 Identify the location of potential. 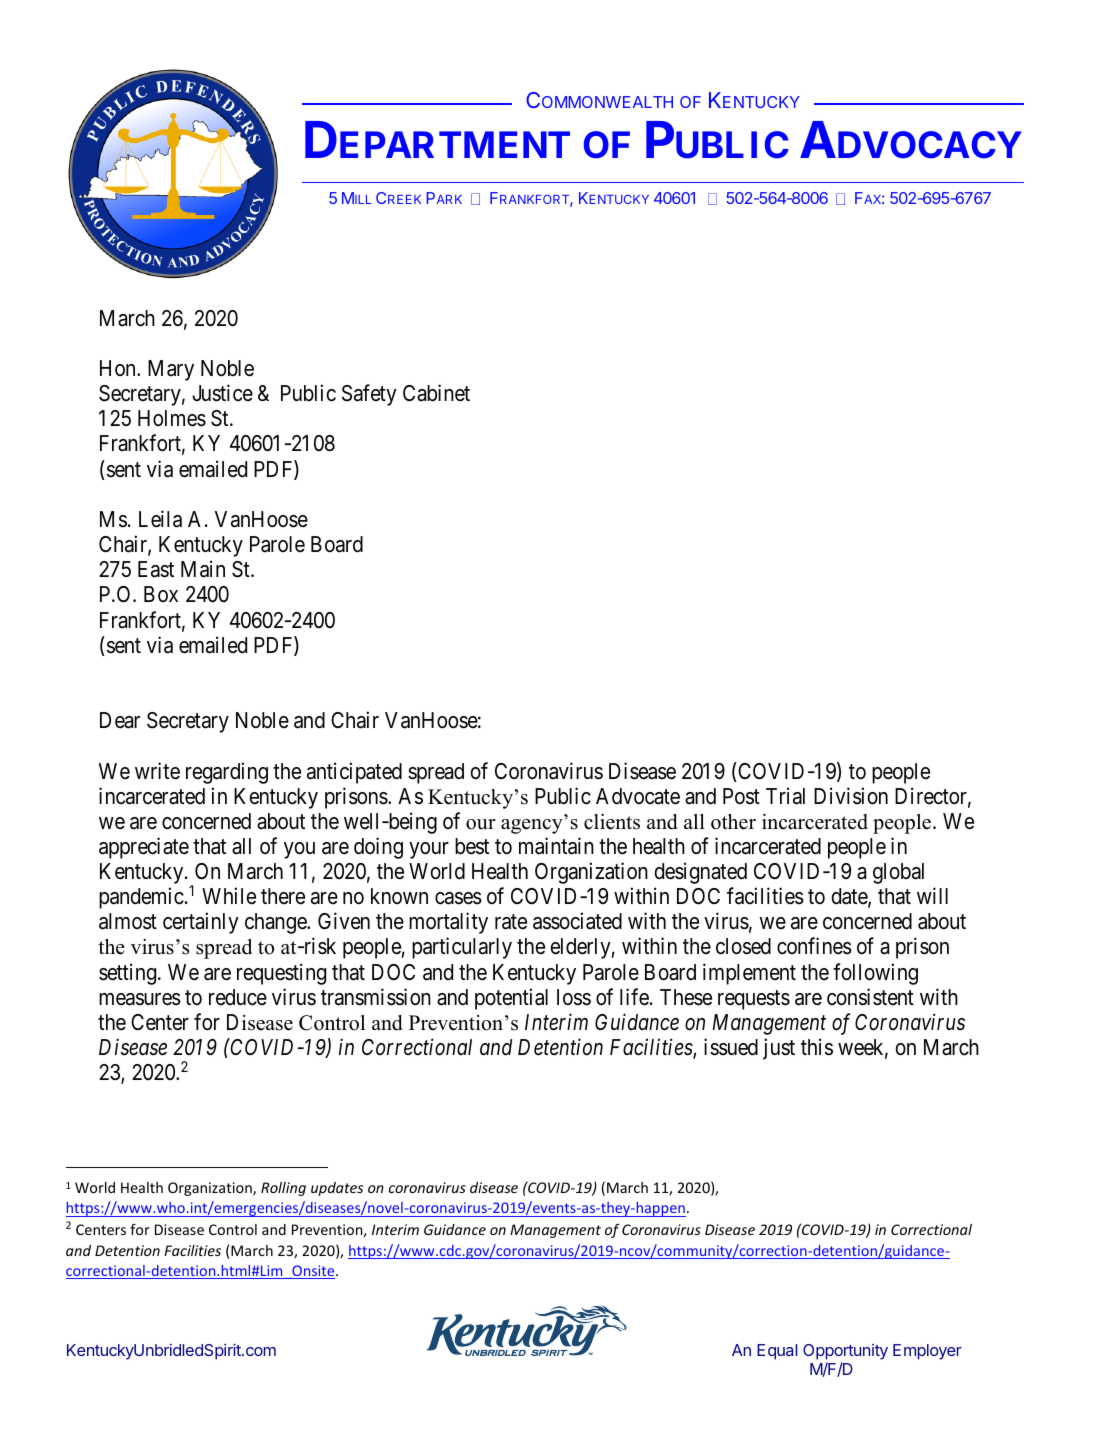
(511, 999).
